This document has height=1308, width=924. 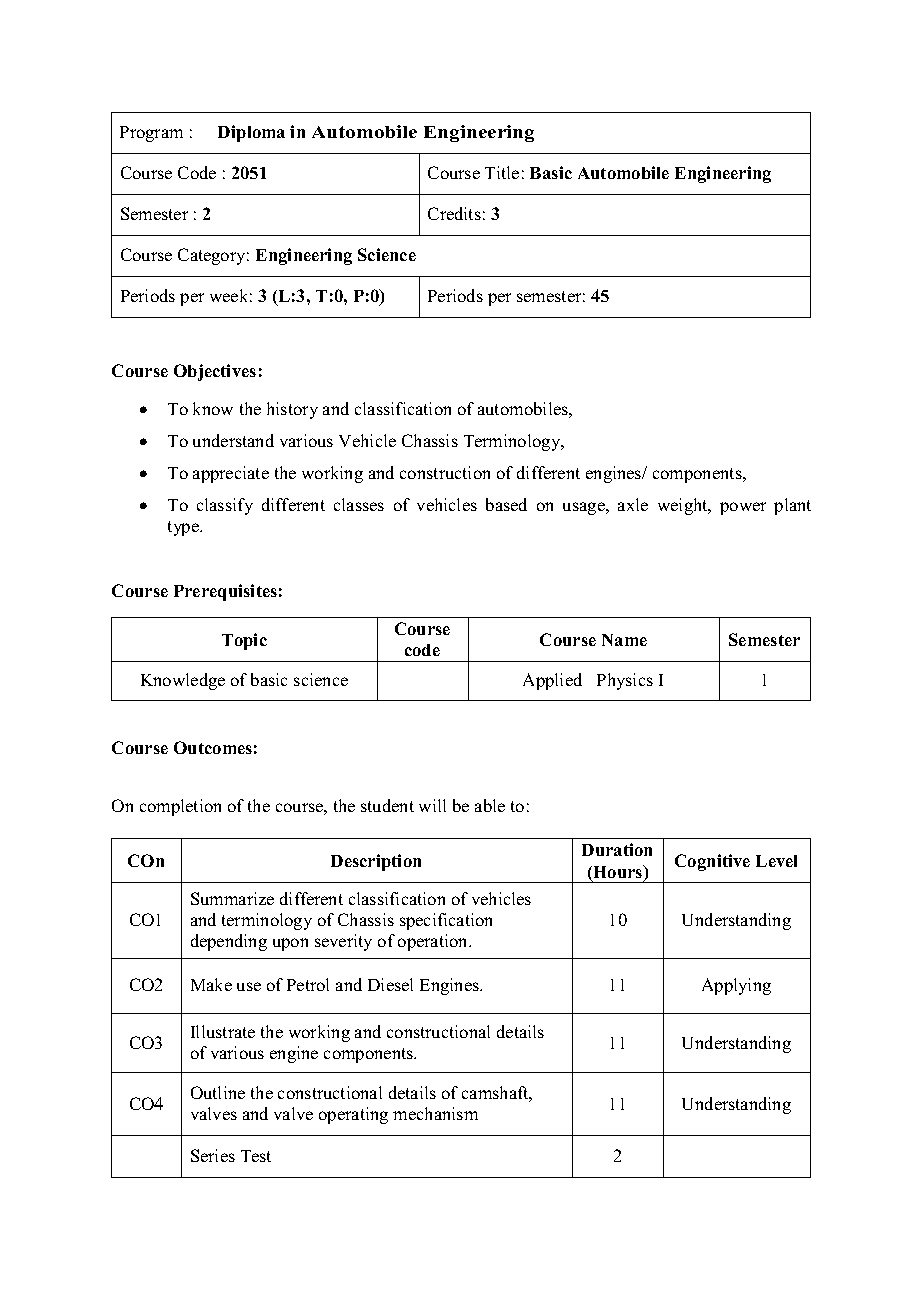 I want to click on mechanism, so click(x=435, y=1113).
